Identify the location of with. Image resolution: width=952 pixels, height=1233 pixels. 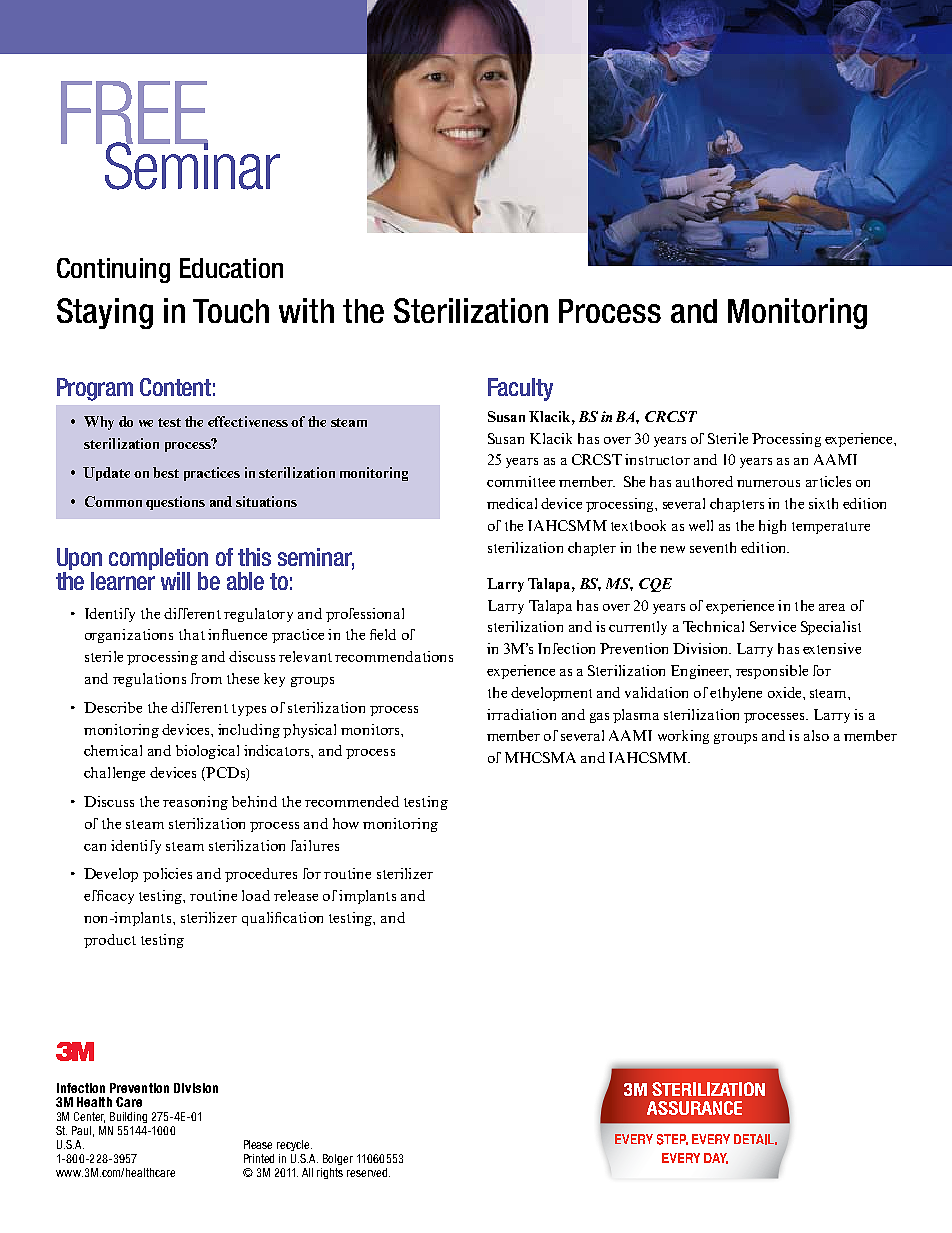
(306, 310).
